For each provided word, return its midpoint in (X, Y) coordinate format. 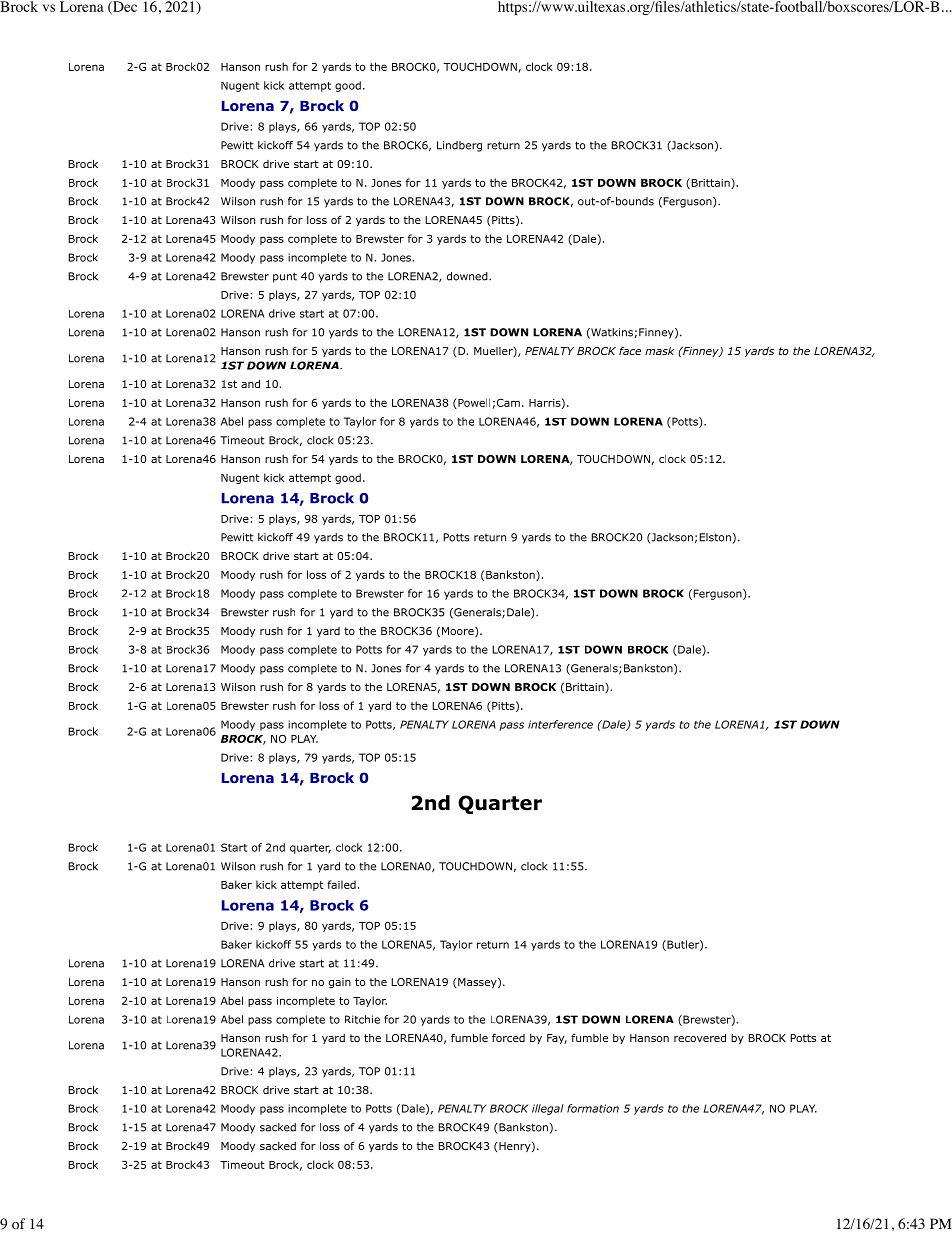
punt (285, 277)
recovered (700, 1037)
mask (659, 350)
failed (341, 884)
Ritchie (362, 1019)
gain (340, 983)
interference (560, 724)
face (630, 350)
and (250, 383)
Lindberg (459, 146)
